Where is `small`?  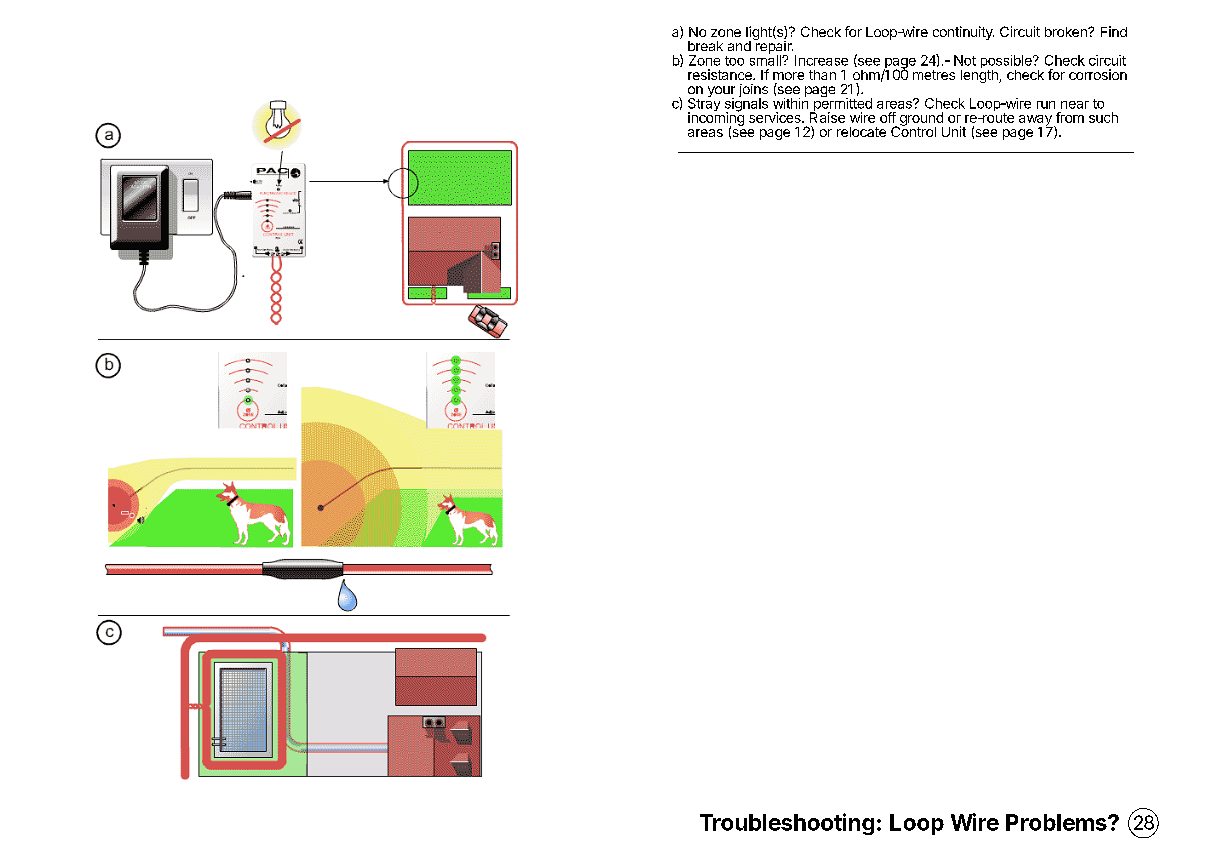
small is located at coordinates (766, 59).
